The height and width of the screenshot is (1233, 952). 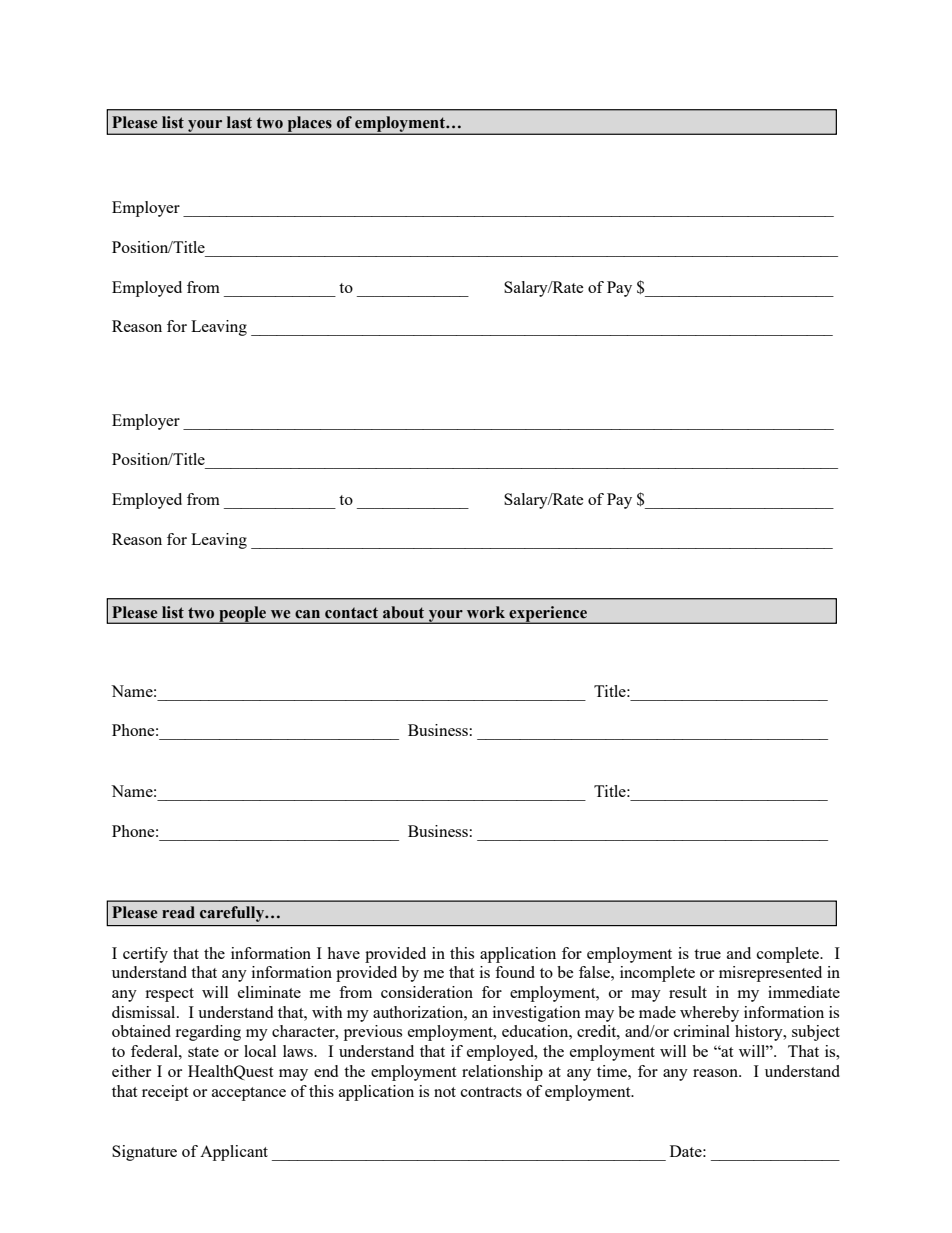 What do you see at coordinates (403, 612) in the screenshot?
I see `about` at bounding box center [403, 612].
